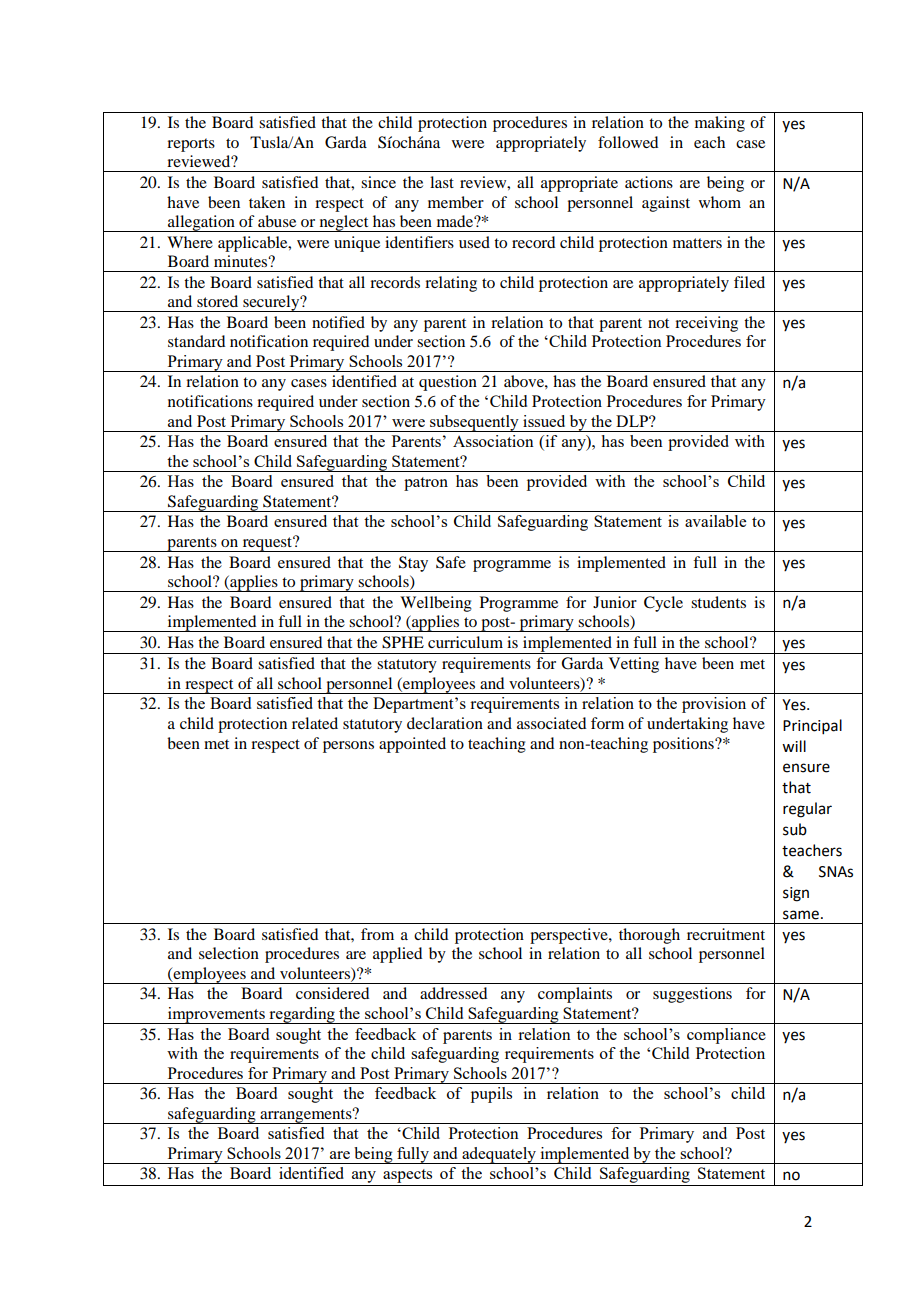  I want to click on aspects, so click(407, 1176).
